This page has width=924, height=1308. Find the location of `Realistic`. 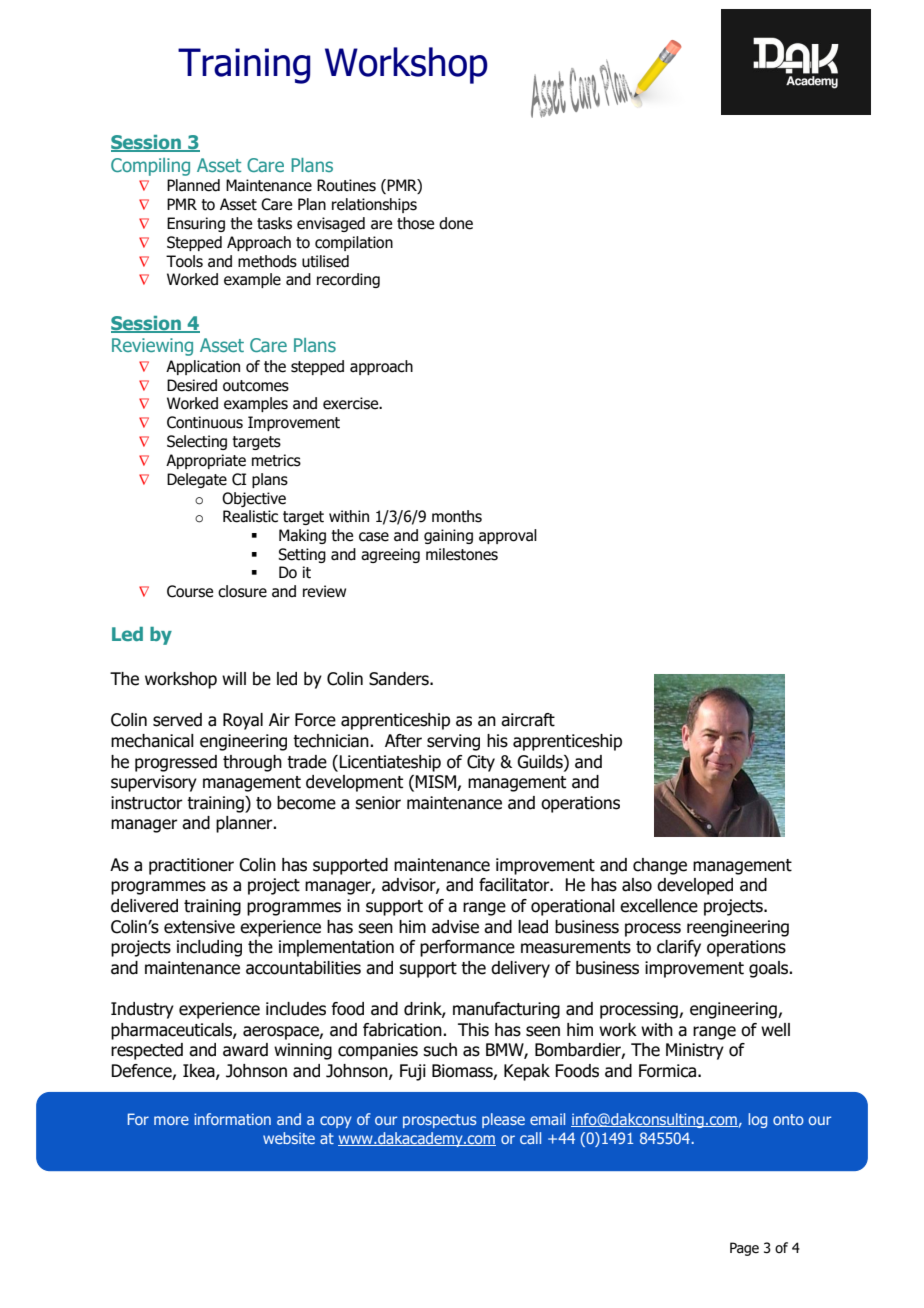

Realistic is located at coordinates (250, 516).
